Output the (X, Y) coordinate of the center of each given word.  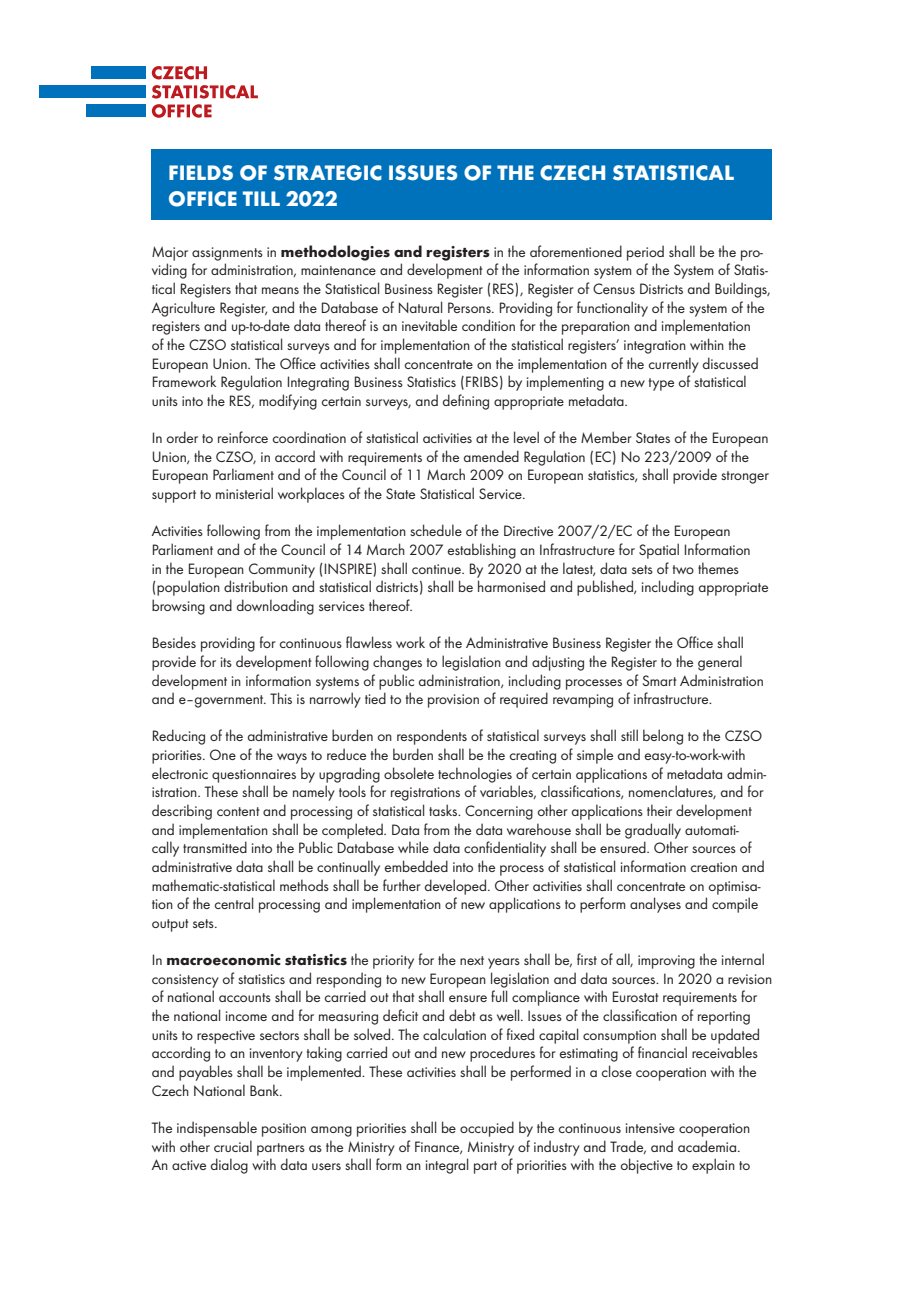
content (238, 811)
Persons (470, 307)
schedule (436, 530)
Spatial (659, 551)
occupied (487, 1129)
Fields (201, 173)
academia (708, 1146)
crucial (233, 1146)
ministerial (244, 493)
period (645, 253)
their (659, 810)
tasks (444, 810)
